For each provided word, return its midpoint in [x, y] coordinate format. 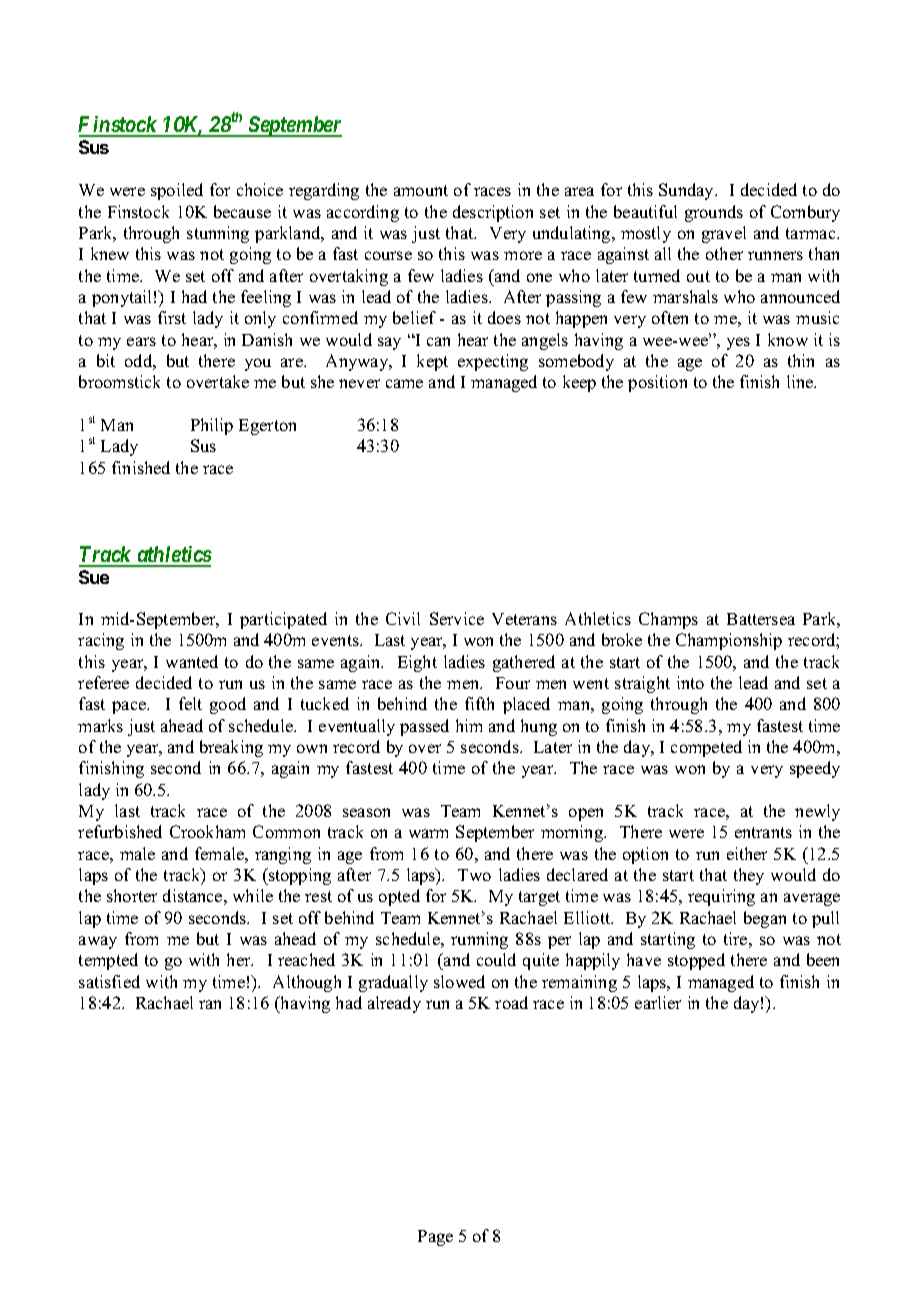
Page [435, 1238]
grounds [714, 213]
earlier [658, 1002]
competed [706, 748]
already [394, 1004]
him [469, 725]
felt [190, 703]
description [493, 213]
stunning [218, 234]
